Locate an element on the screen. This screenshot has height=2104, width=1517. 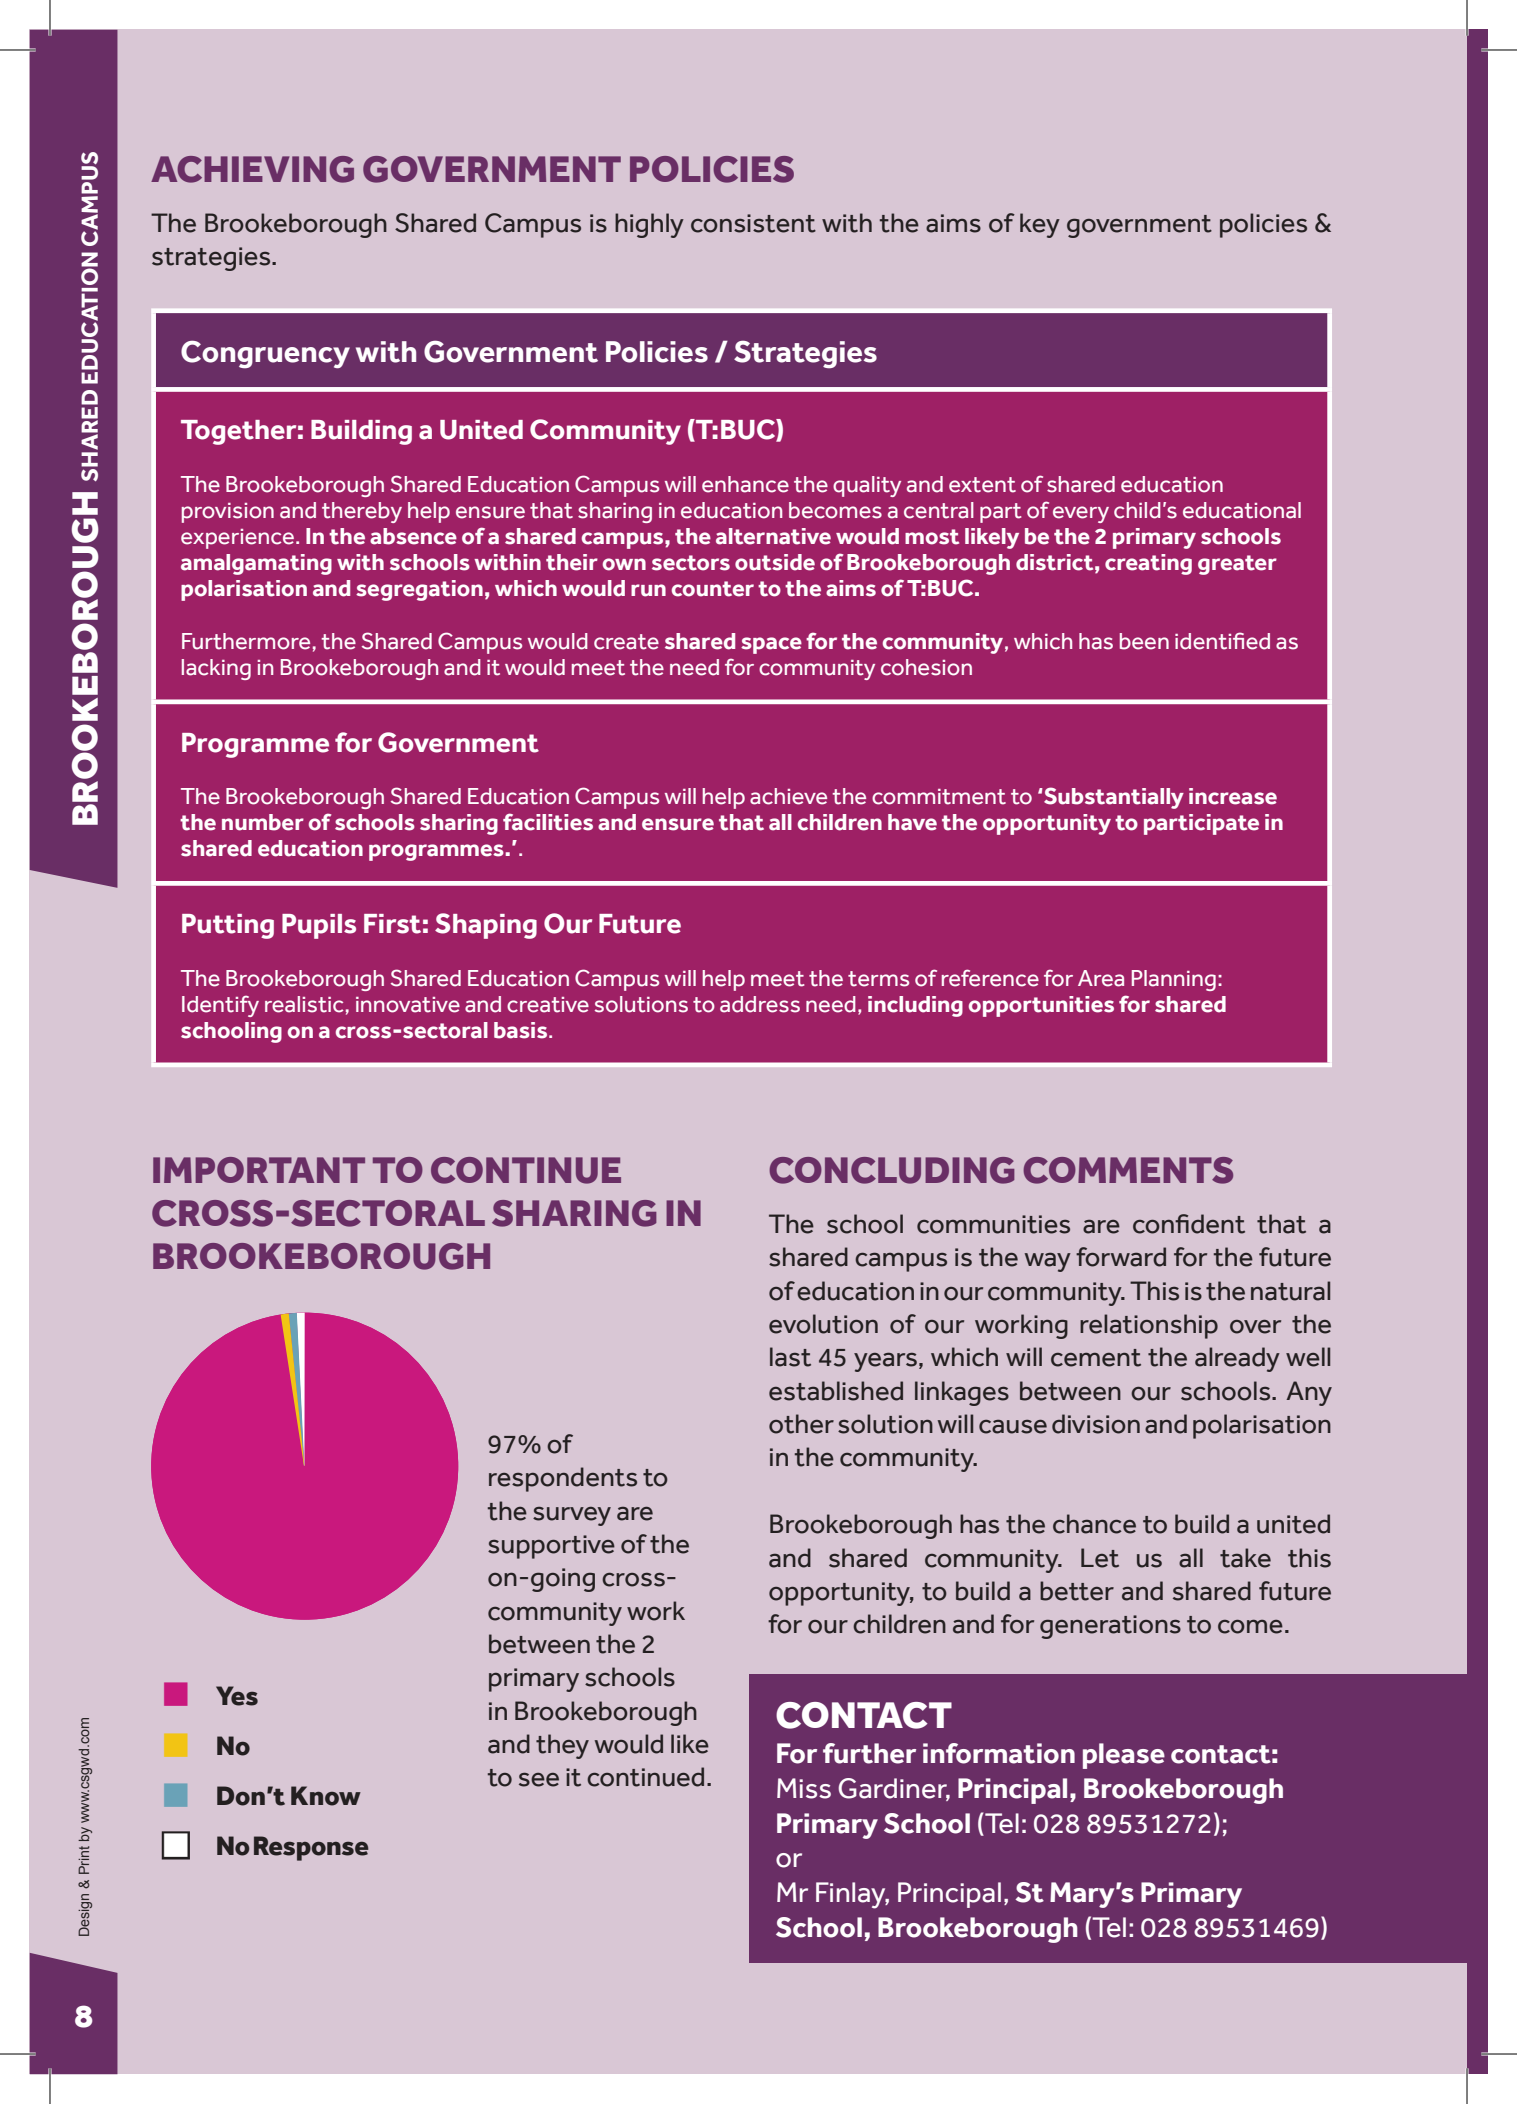
respondents is located at coordinates (563, 1479).
